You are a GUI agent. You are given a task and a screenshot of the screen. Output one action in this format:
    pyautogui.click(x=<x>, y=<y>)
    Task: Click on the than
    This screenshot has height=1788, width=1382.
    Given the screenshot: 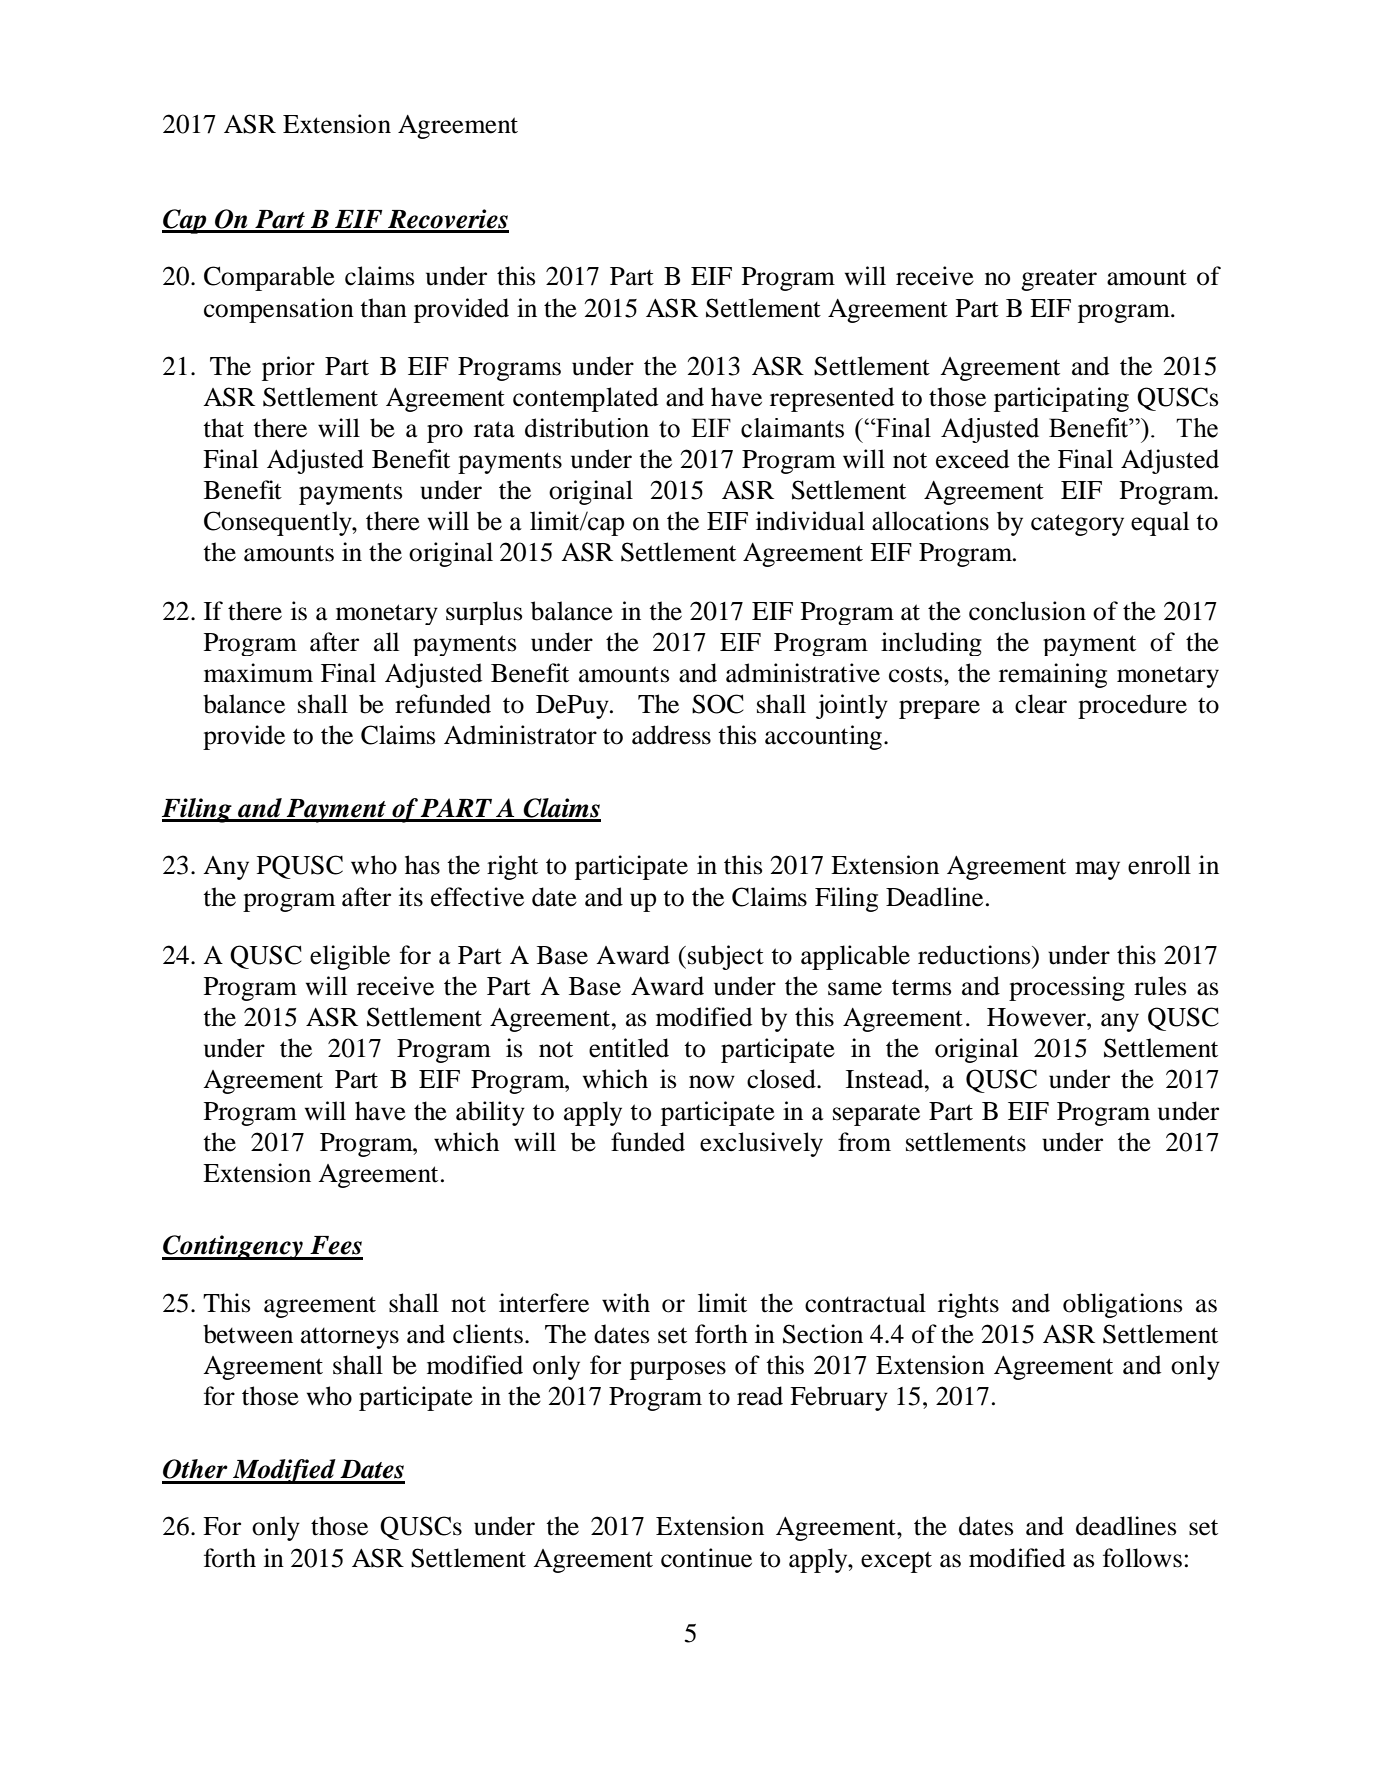 What is the action you would take?
    pyautogui.click(x=383, y=308)
